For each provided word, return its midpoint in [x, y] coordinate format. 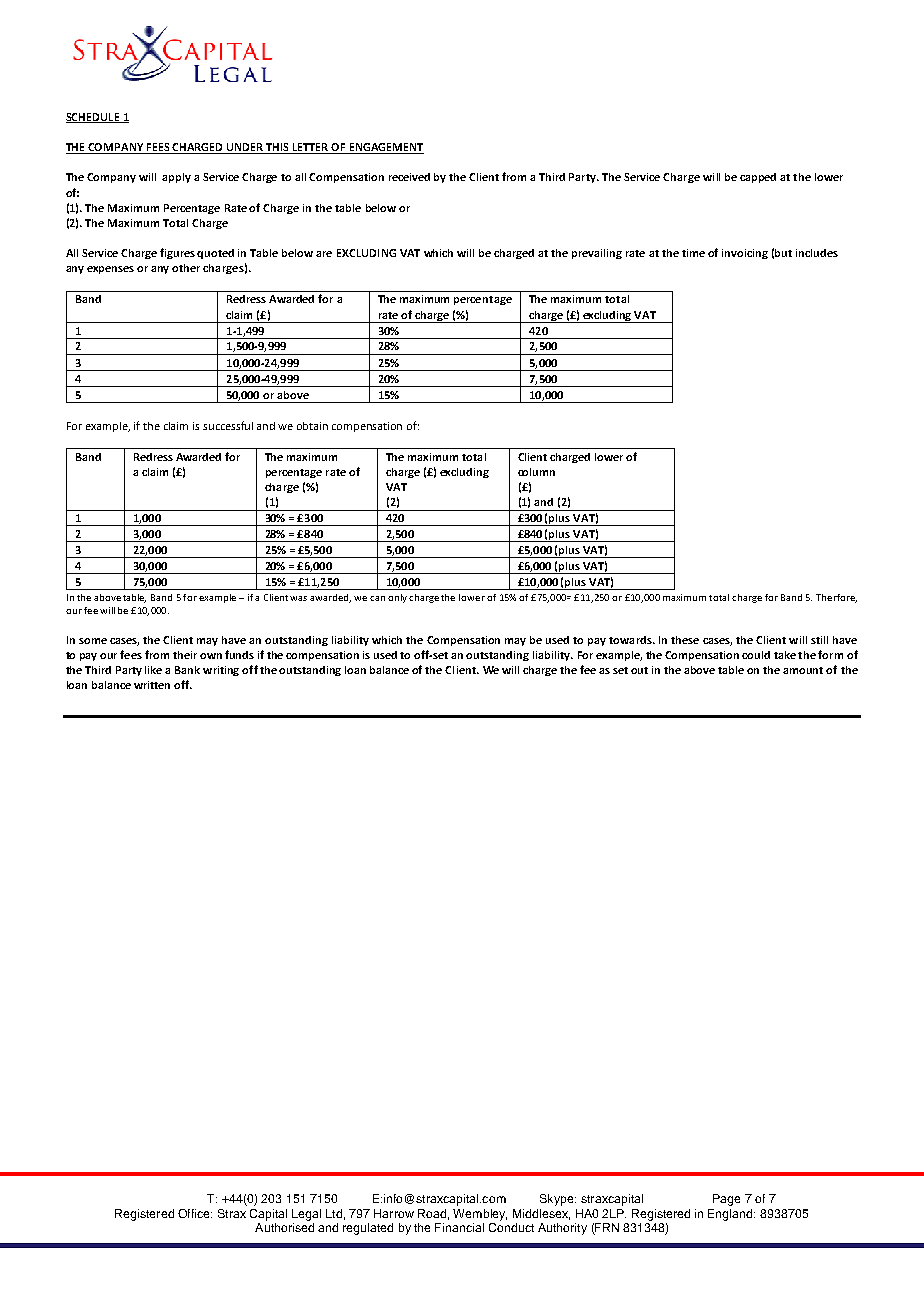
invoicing [745, 254]
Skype [558, 1200]
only [397, 598]
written [152, 685]
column [536, 472]
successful [228, 425]
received [409, 177]
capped [758, 178]
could [756, 655]
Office [195, 1213]
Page [726, 1200]
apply [176, 178]
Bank [187, 670]
